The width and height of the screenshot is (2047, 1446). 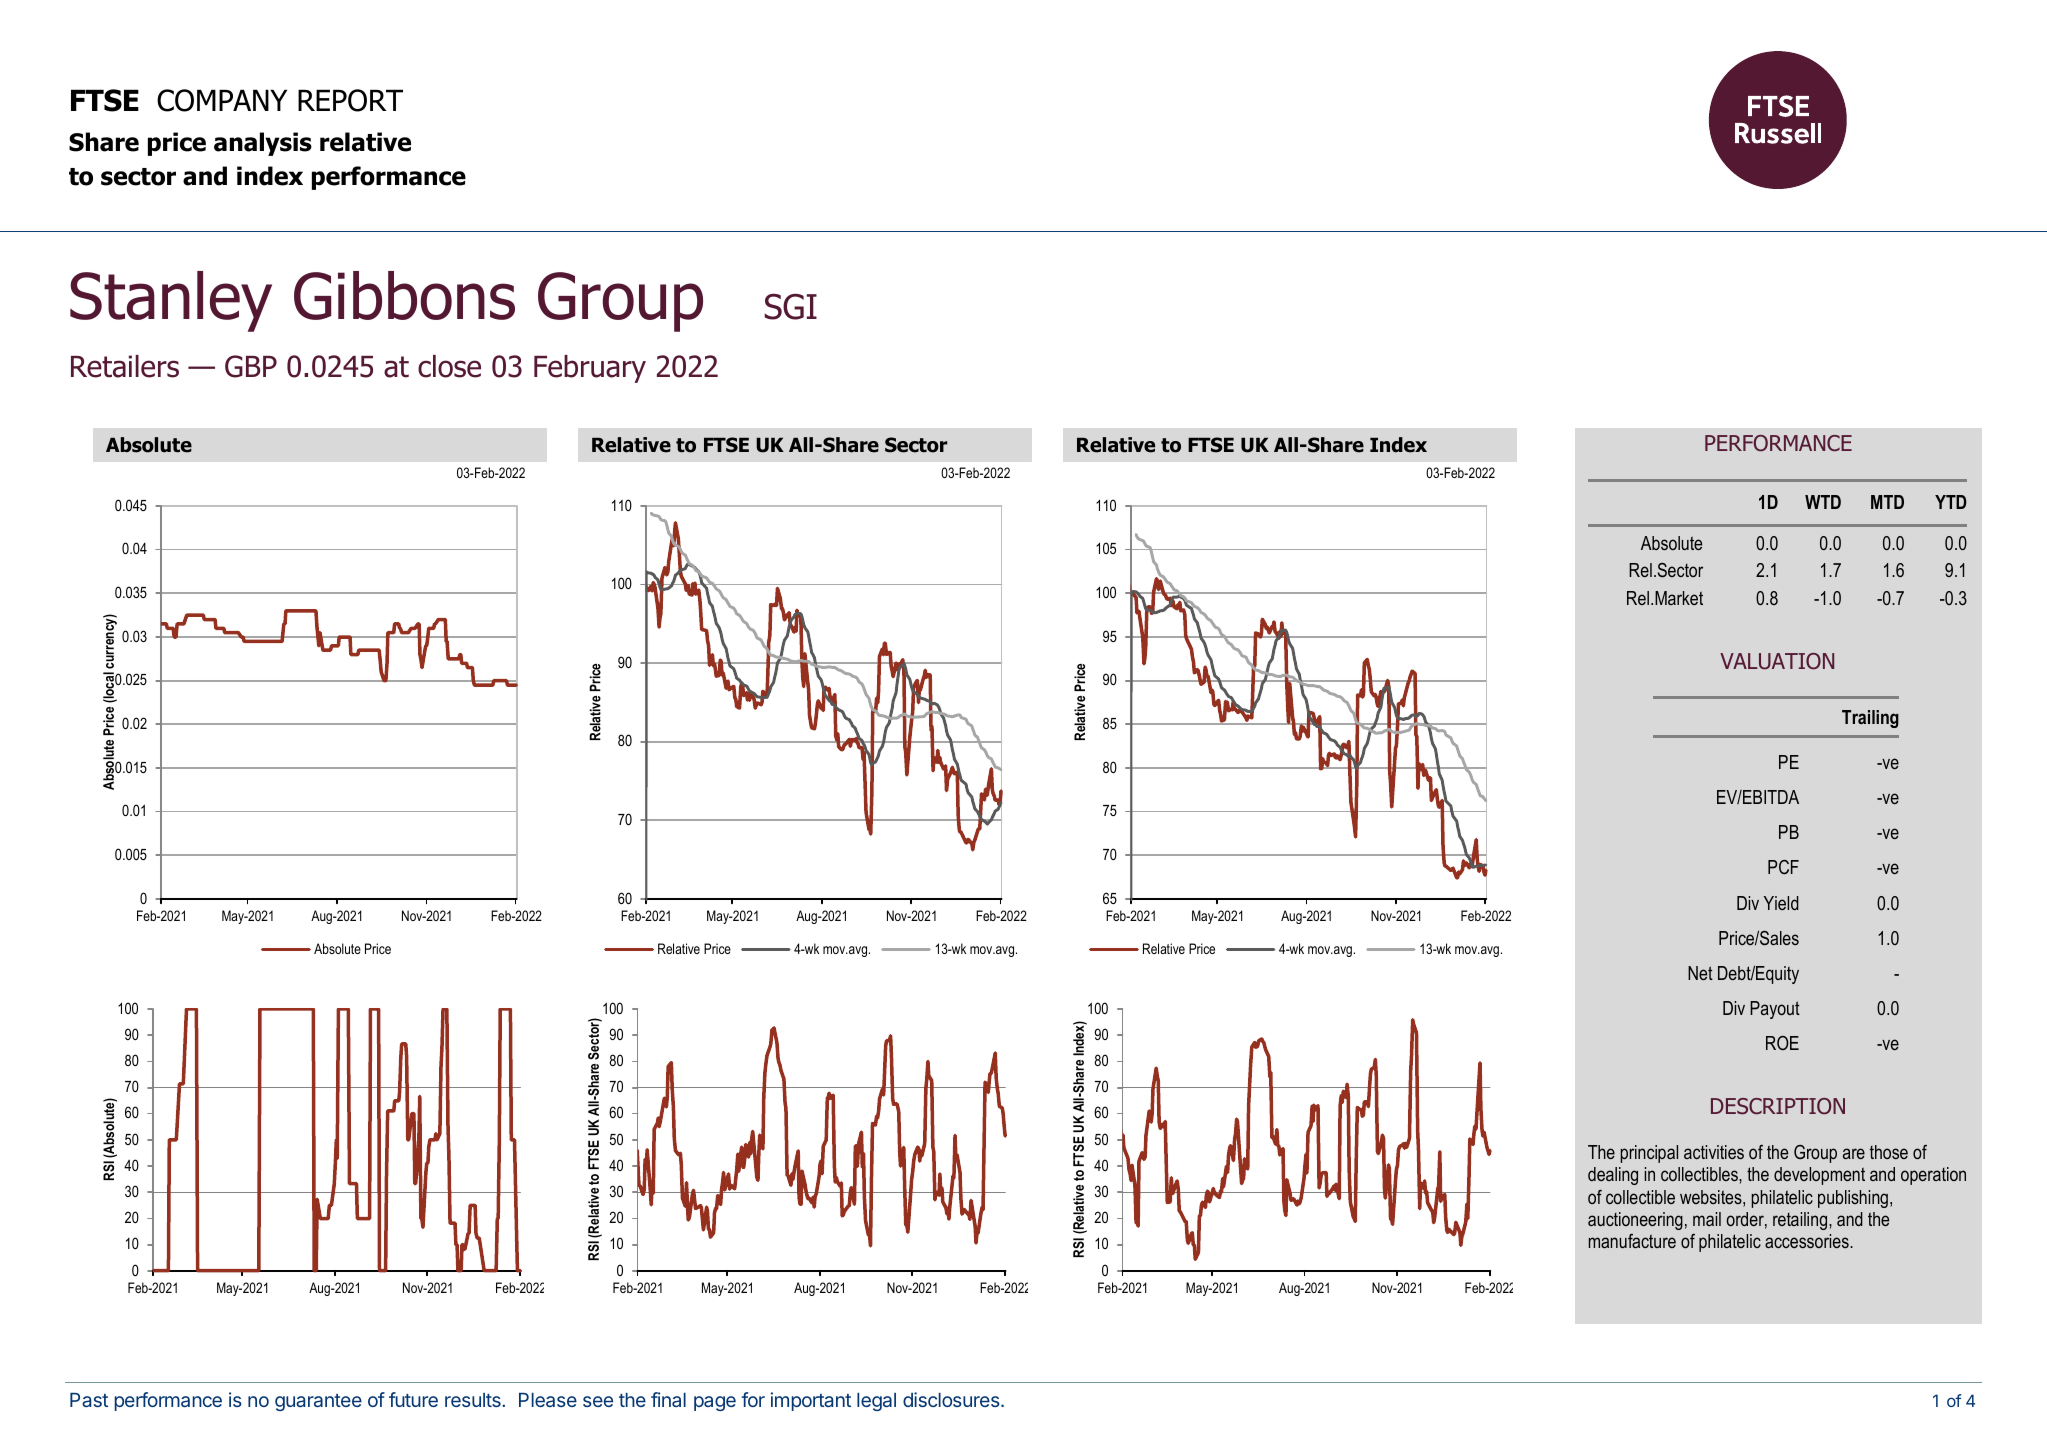 What do you see at coordinates (1887, 502) in the screenshot?
I see `MTD` at bounding box center [1887, 502].
